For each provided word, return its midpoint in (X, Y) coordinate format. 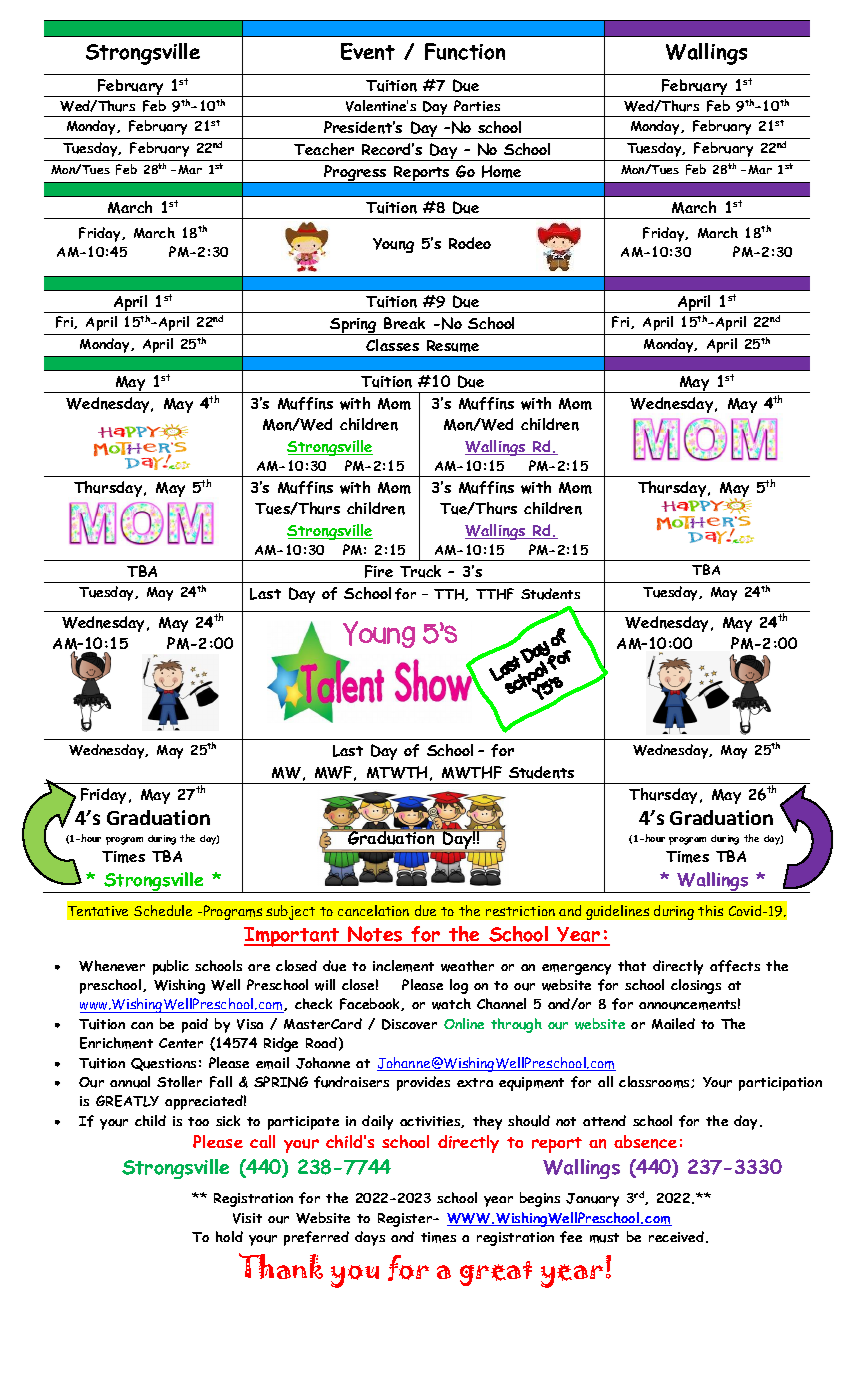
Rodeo (470, 243)
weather (467, 966)
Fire (379, 571)
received (676, 1236)
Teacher (324, 149)
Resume (453, 346)
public (171, 967)
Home (501, 171)
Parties (477, 105)
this (710, 910)
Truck (420, 571)
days (370, 1238)
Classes (392, 345)
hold (229, 1236)
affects (735, 966)
